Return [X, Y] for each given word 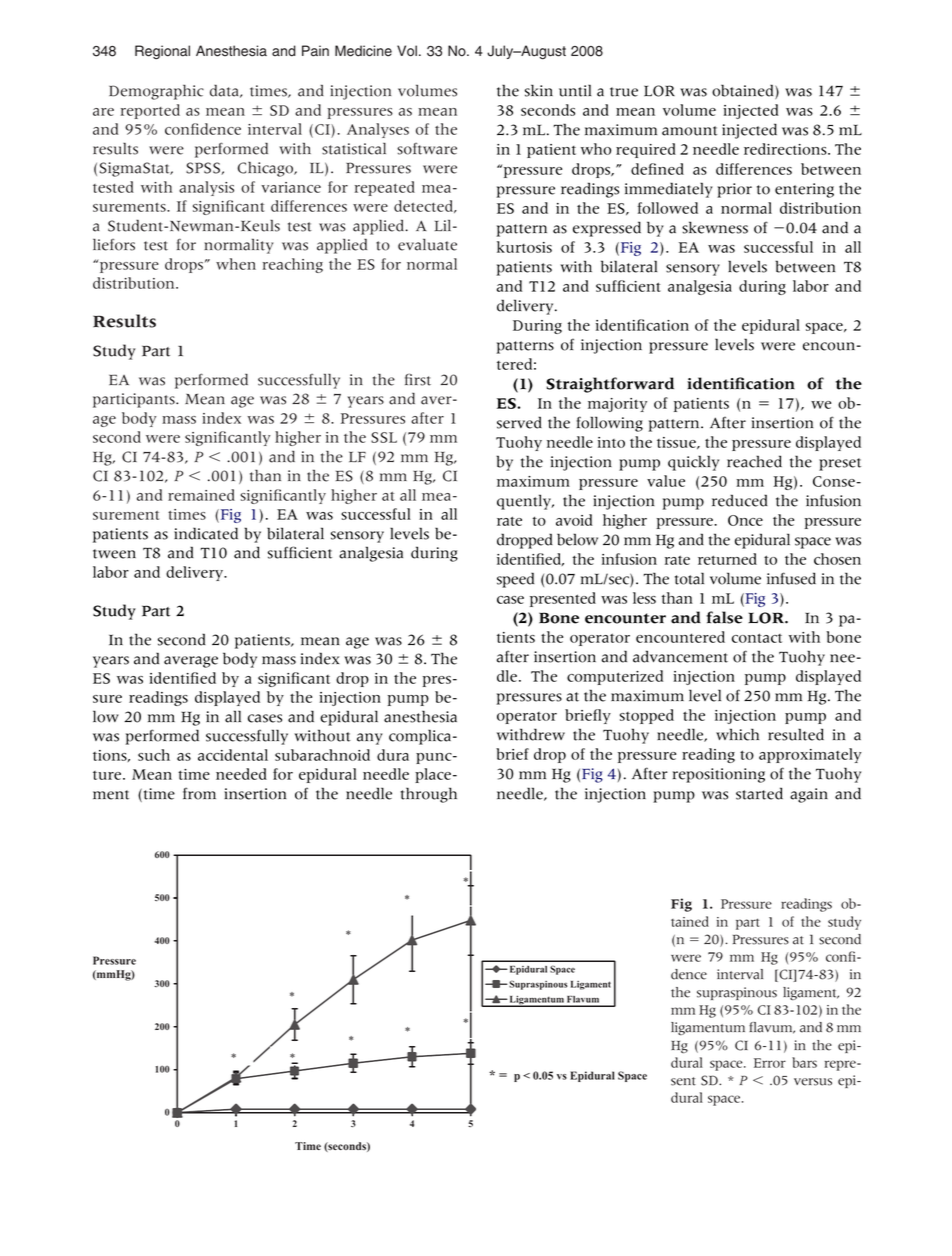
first [418, 380]
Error [770, 1063]
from [199, 793]
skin [539, 90]
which [737, 734]
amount [690, 131]
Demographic [156, 92]
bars [804, 1062]
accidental [233, 755]
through [429, 795]
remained [201, 495]
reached [754, 461]
